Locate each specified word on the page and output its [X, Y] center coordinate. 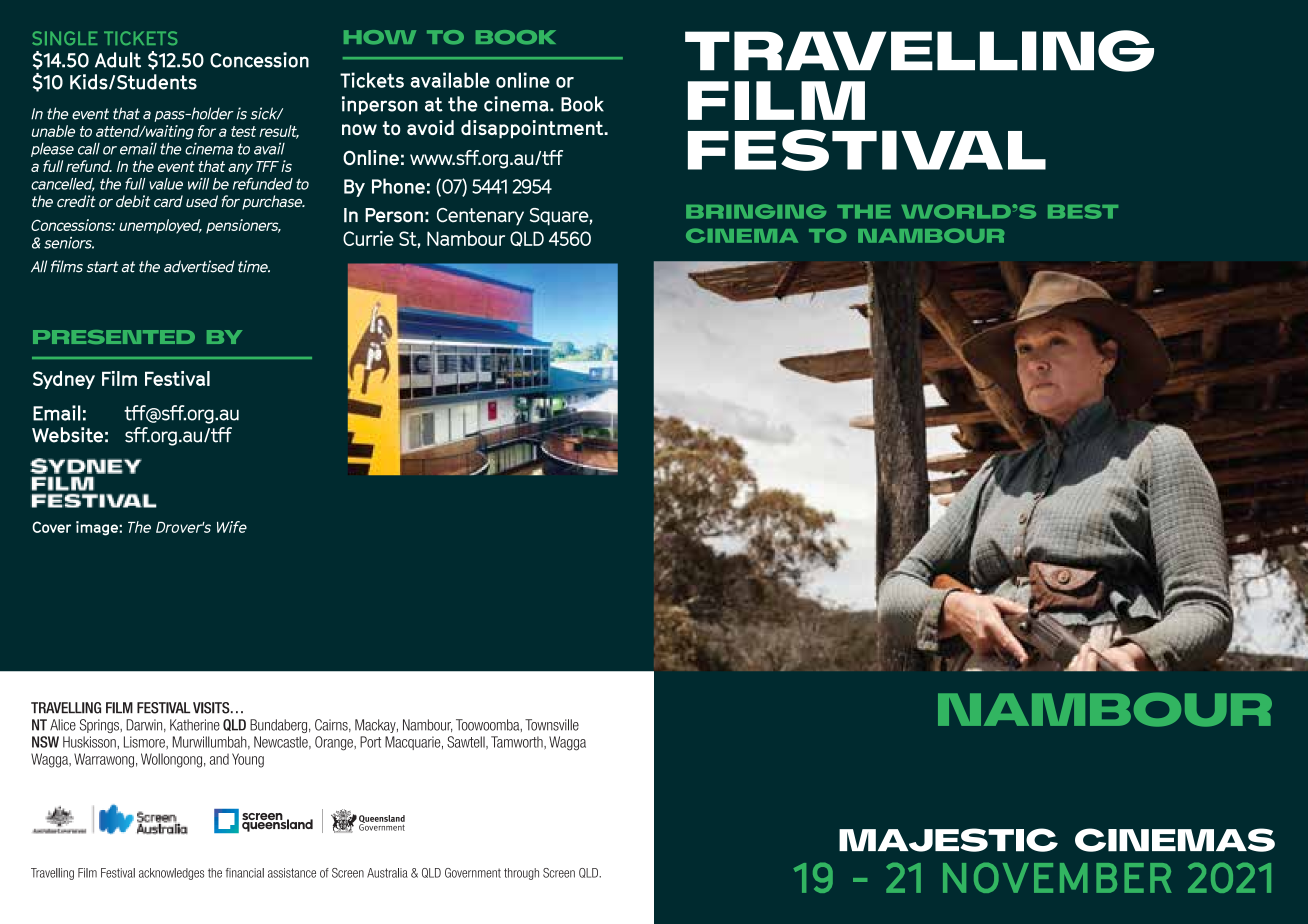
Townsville [552, 725]
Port [370, 742]
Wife [232, 527]
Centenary [480, 217]
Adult [118, 60]
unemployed [160, 226]
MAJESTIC [948, 840]
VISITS [212, 708]
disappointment [533, 129]
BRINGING [756, 211]
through [521, 874]
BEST [1083, 211]
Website [67, 435]
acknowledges [171, 874]
